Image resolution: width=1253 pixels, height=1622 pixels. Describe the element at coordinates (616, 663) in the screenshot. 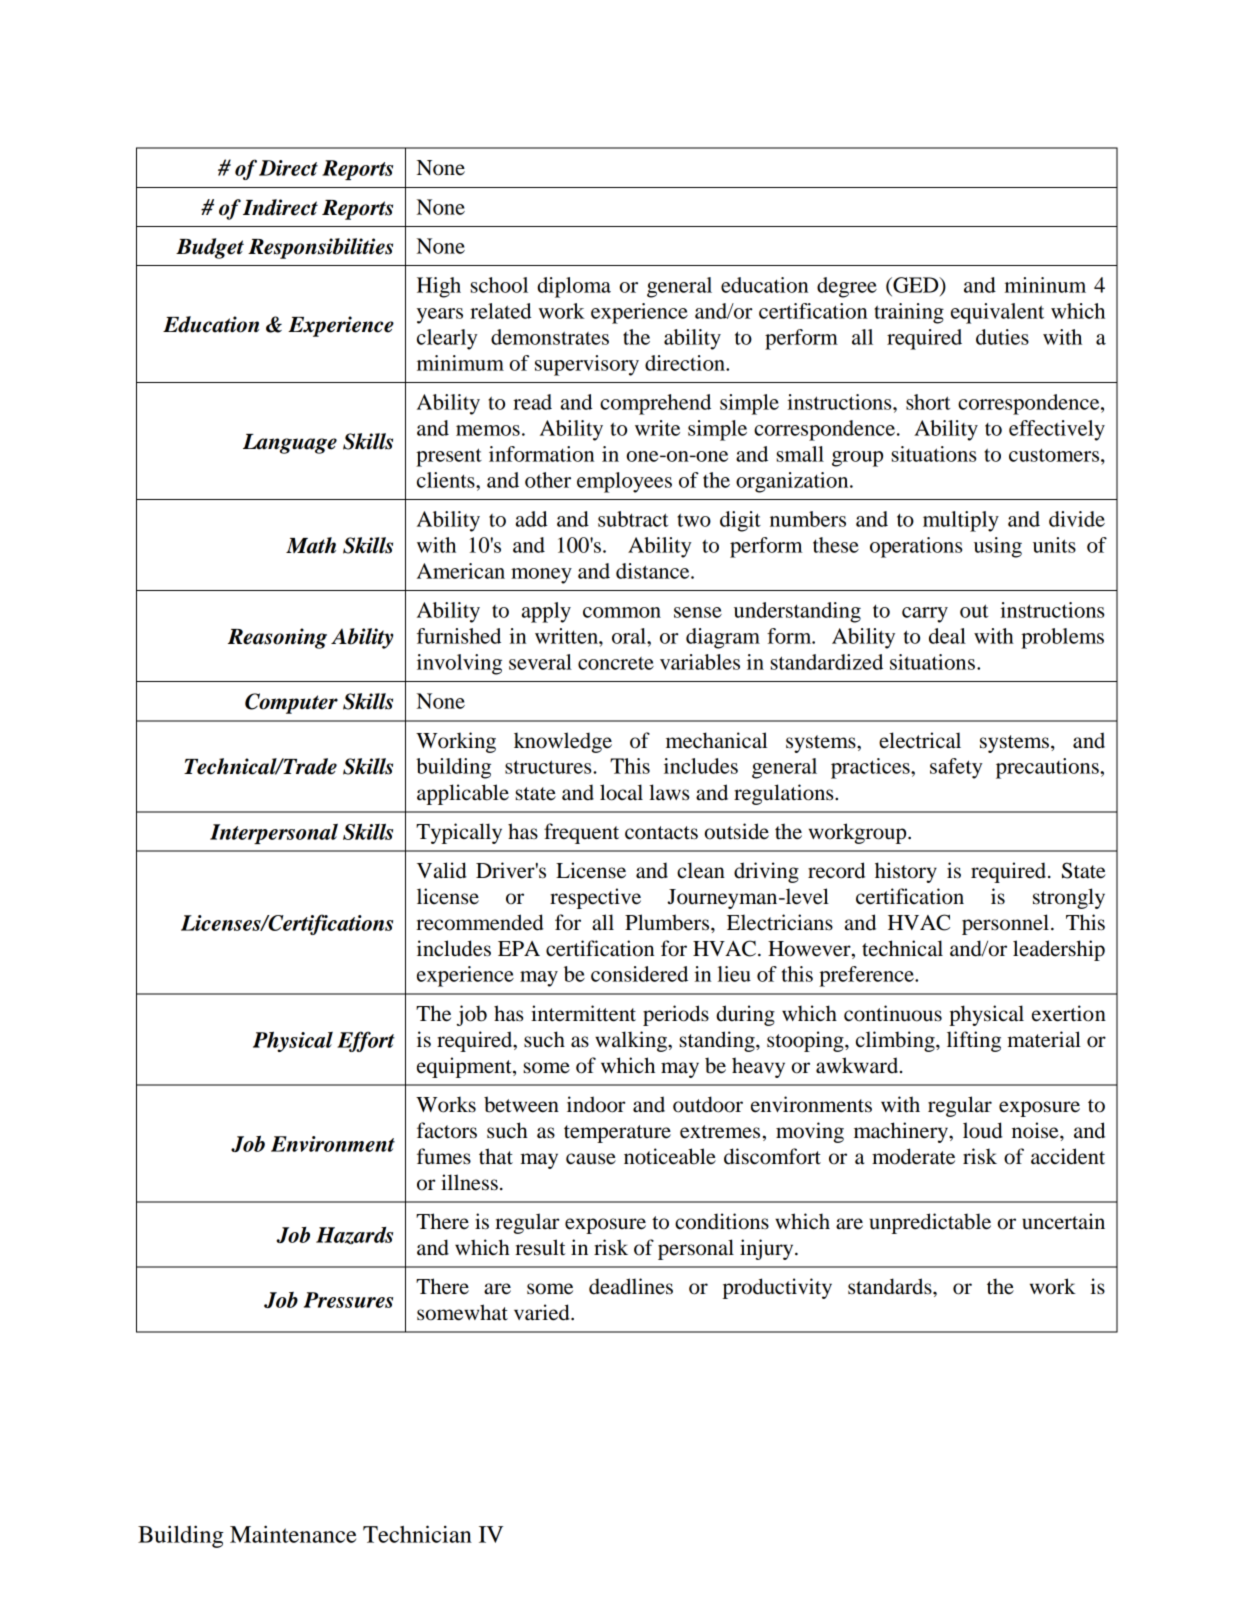

I see `concrete` at that location.
